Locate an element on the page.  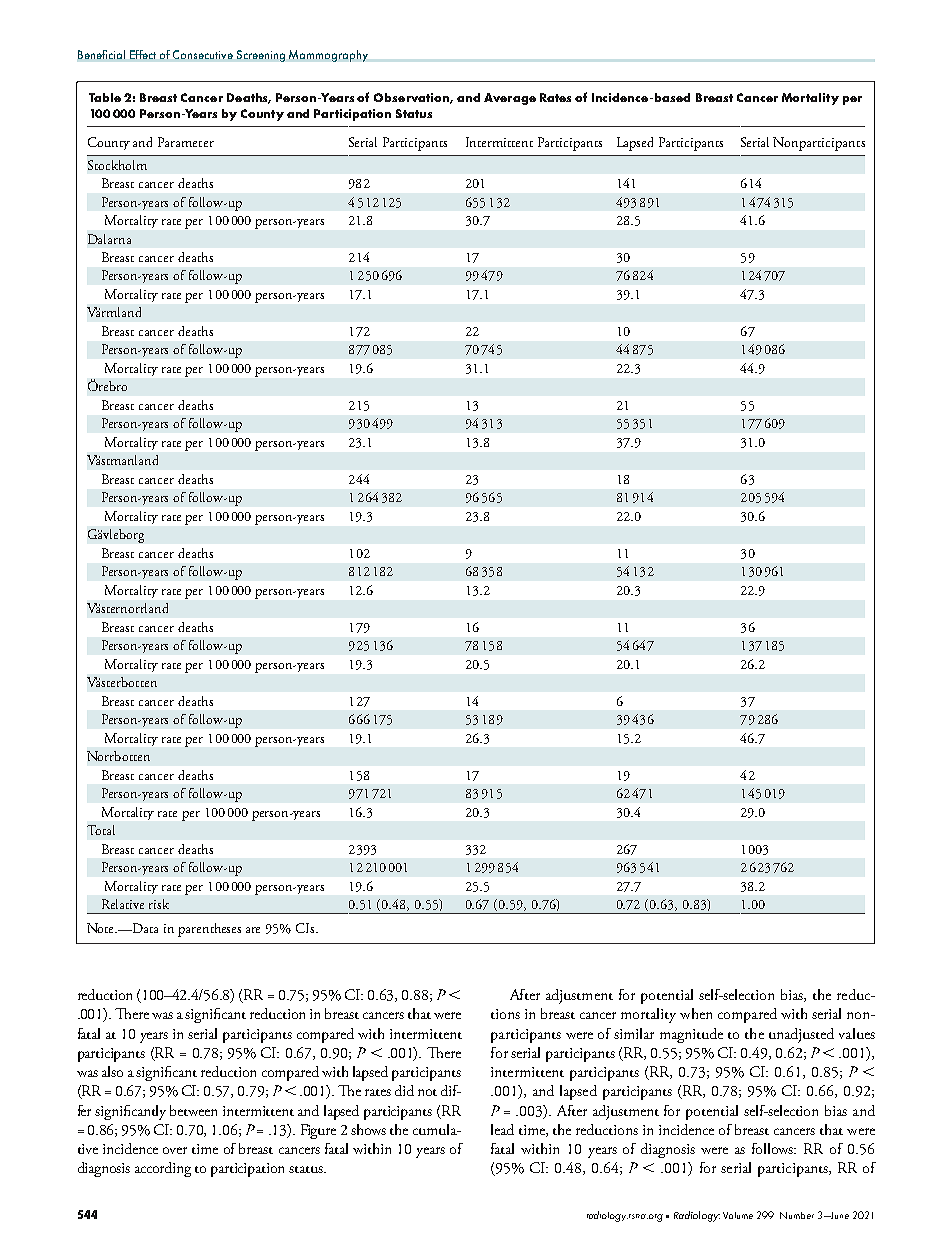
Volume is located at coordinates (738, 1215).
